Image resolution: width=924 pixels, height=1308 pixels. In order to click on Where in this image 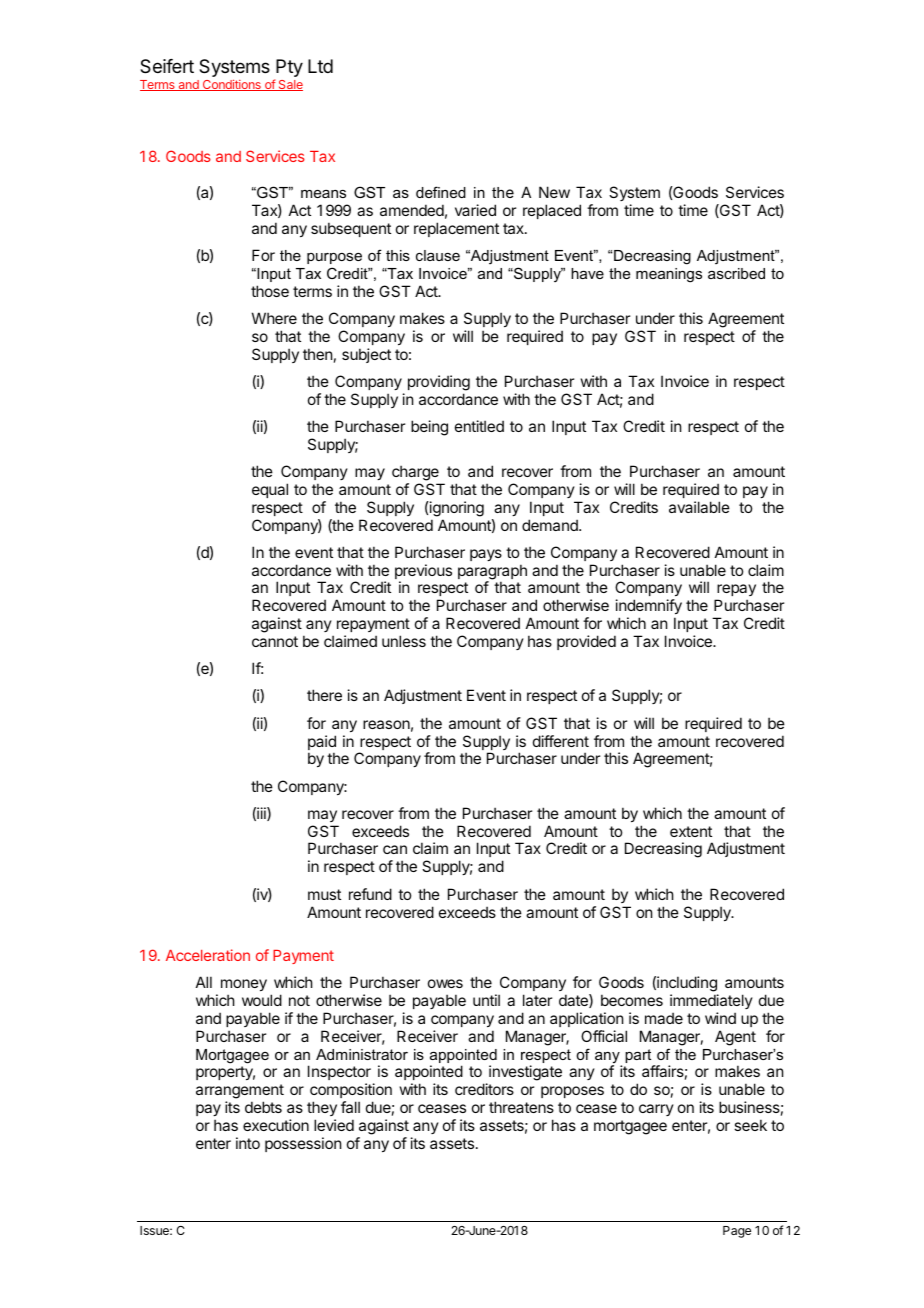, I will do `click(274, 318)`.
